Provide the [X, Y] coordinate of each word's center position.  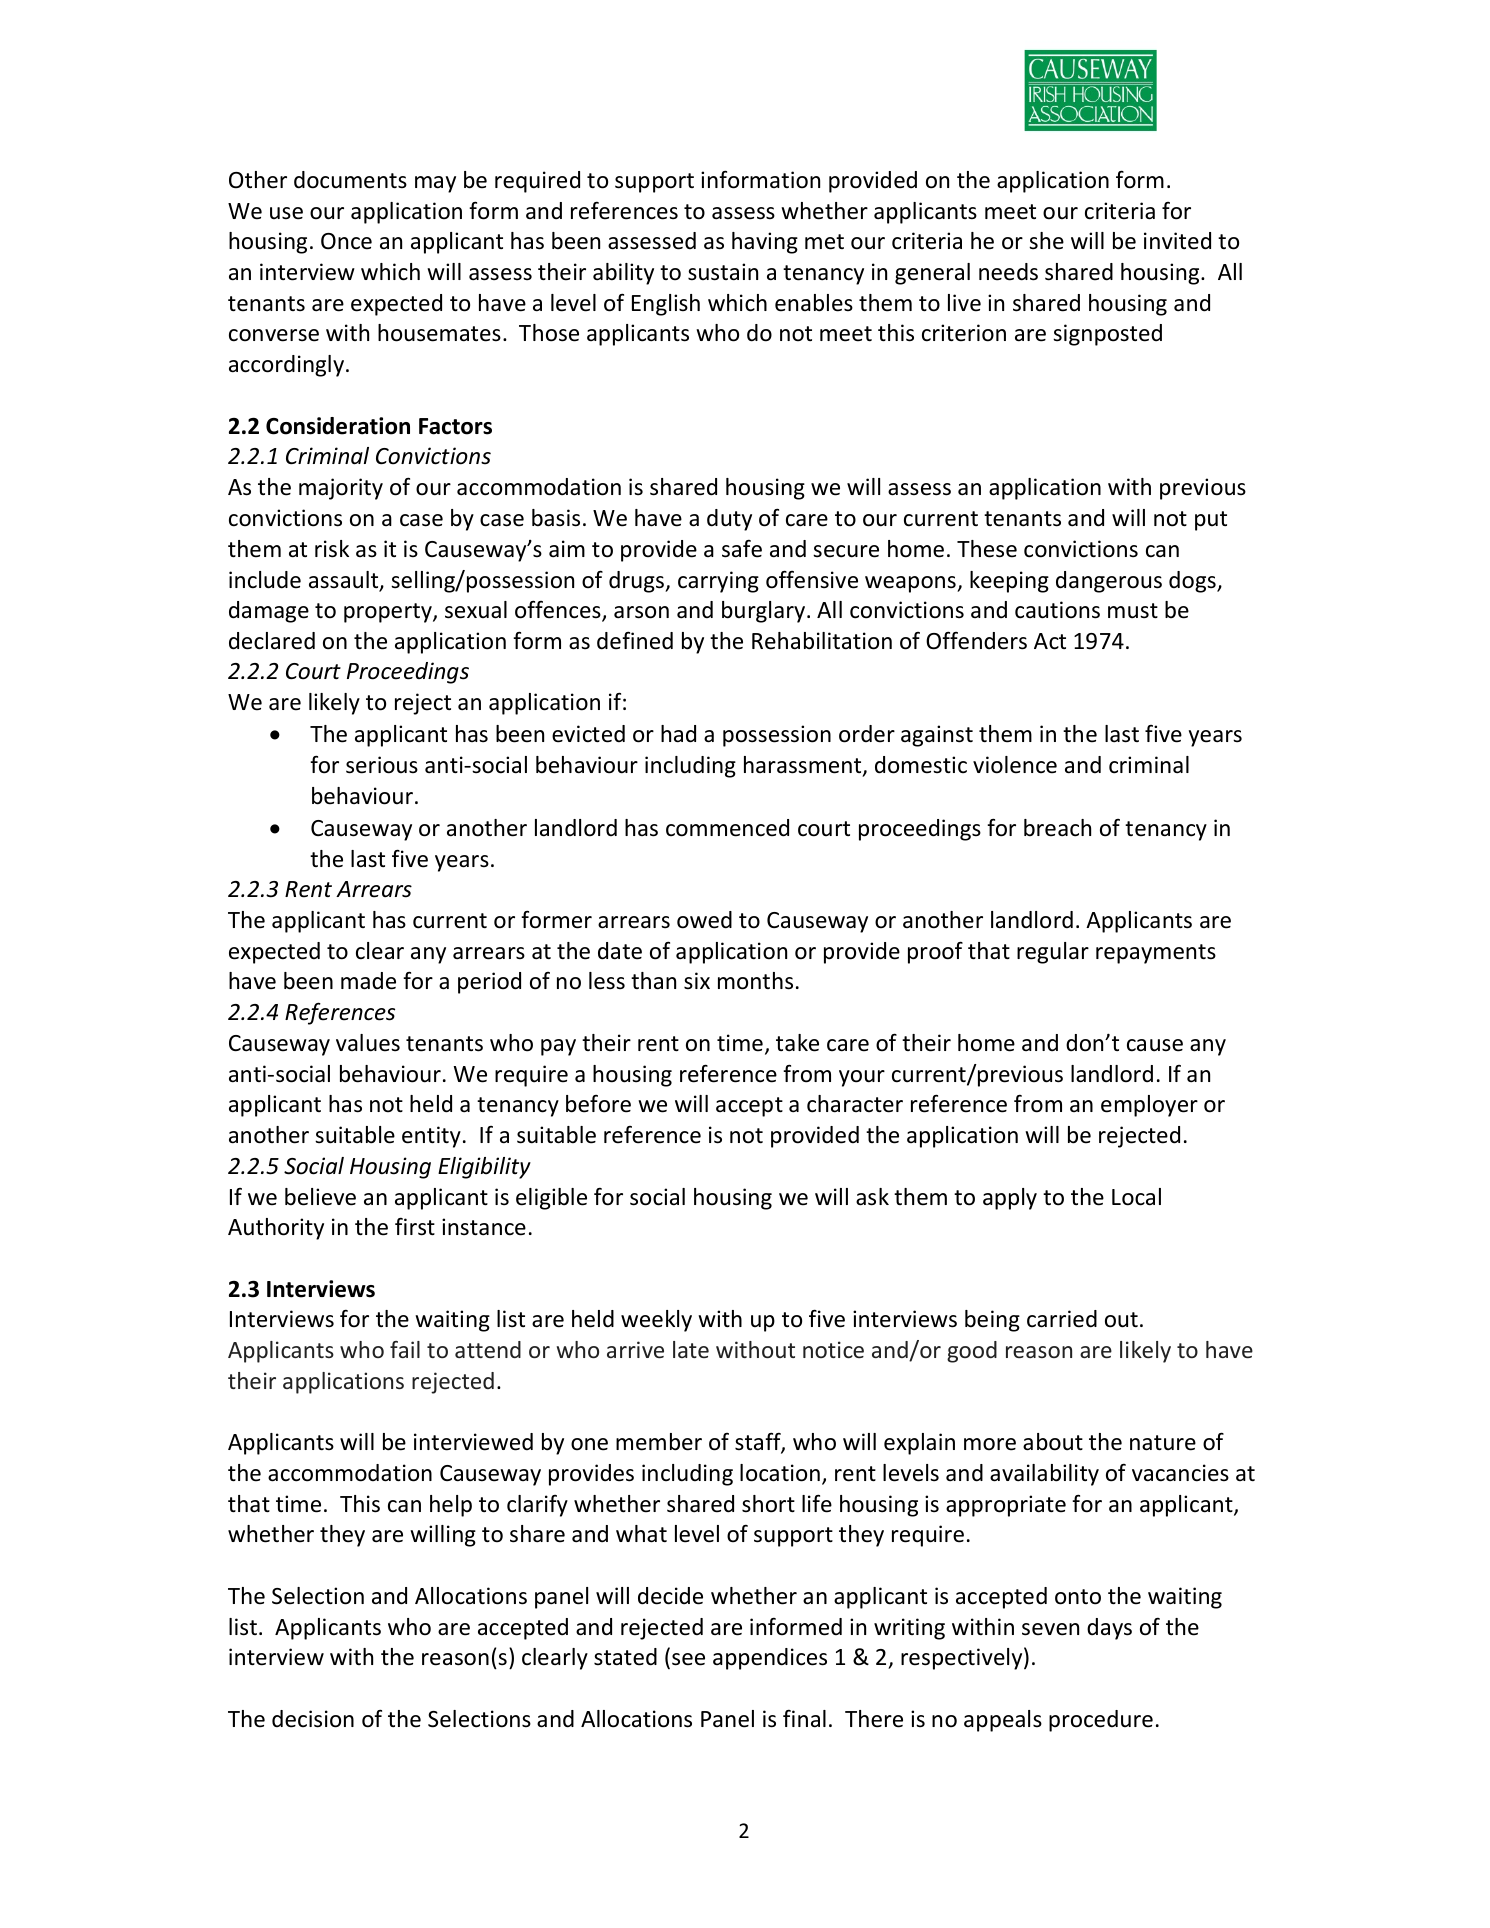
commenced [727, 828]
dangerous [1109, 582]
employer [1149, 1106]
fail [405, 1349]
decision [313, 1719]
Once [346, 241]
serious [382, 765]
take [797, 1043]
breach [1057, 828]
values [368, 1043]
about [1053, 1442]
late [691, 1349]
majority [341, 489]
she [1046, 241]
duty [729, 520]
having [765, 243]
